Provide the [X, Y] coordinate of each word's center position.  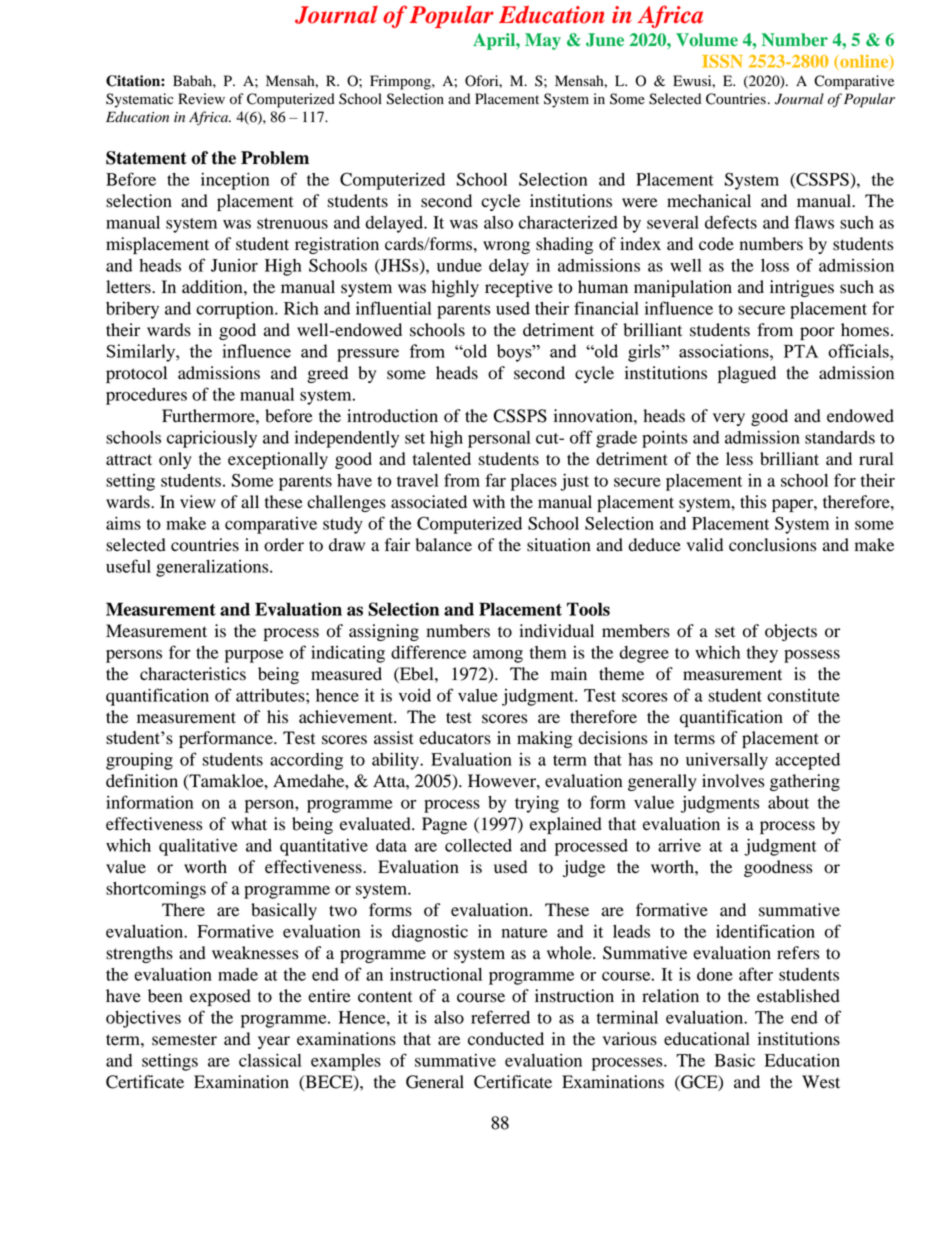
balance [443, 545]
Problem [275, 158]
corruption [236, 310]
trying [537, 804]
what [249, 824]
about [788, 802]
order [284, 545]
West [821, 1082]
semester [184, 1040]
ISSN [722, 61]
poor [817, 333]
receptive [519, 288]
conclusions [772, 545]
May [543, 41]
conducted [506, 1039]
